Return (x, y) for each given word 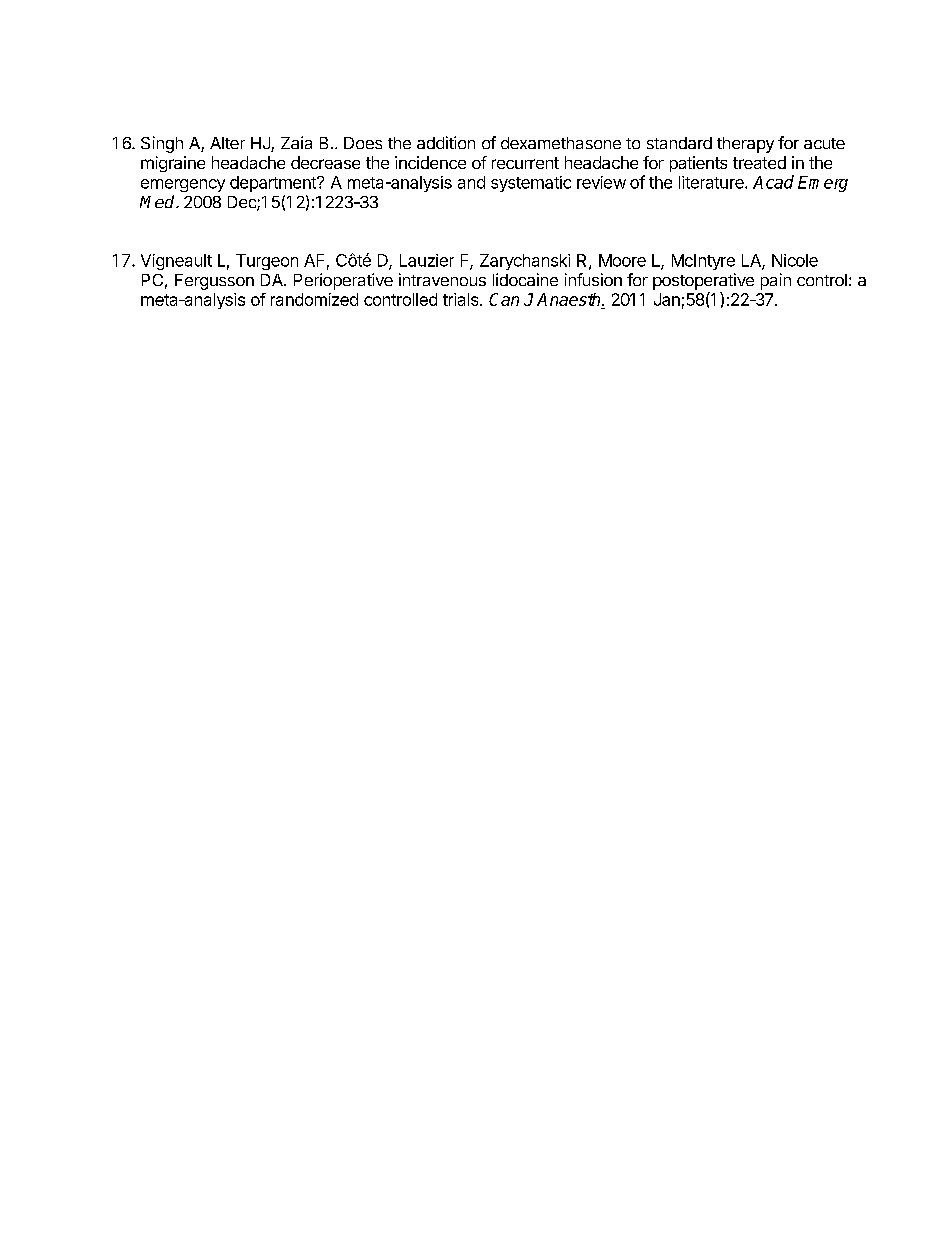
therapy (745, 145)
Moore (622, 260)
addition (446, 142)
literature (712, 182)
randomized (314, 299)
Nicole (795, 260)
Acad (773, 182)
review (601, 182)
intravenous (442, 279)
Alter (227, 143)
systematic (531, 184)
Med (158, 201)
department (274, 184)
